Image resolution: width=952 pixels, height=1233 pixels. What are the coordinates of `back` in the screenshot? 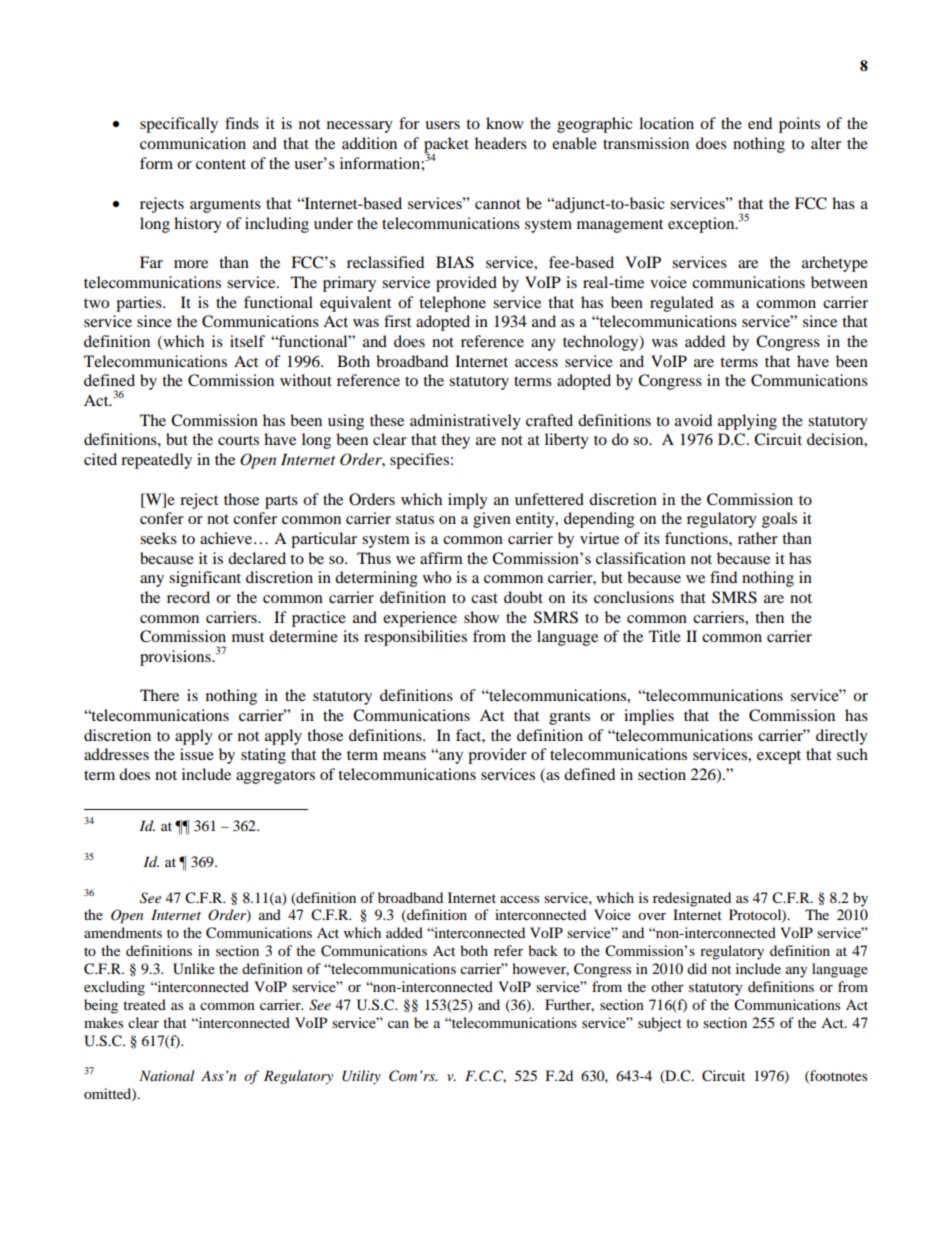 It's located at (543, 950).
